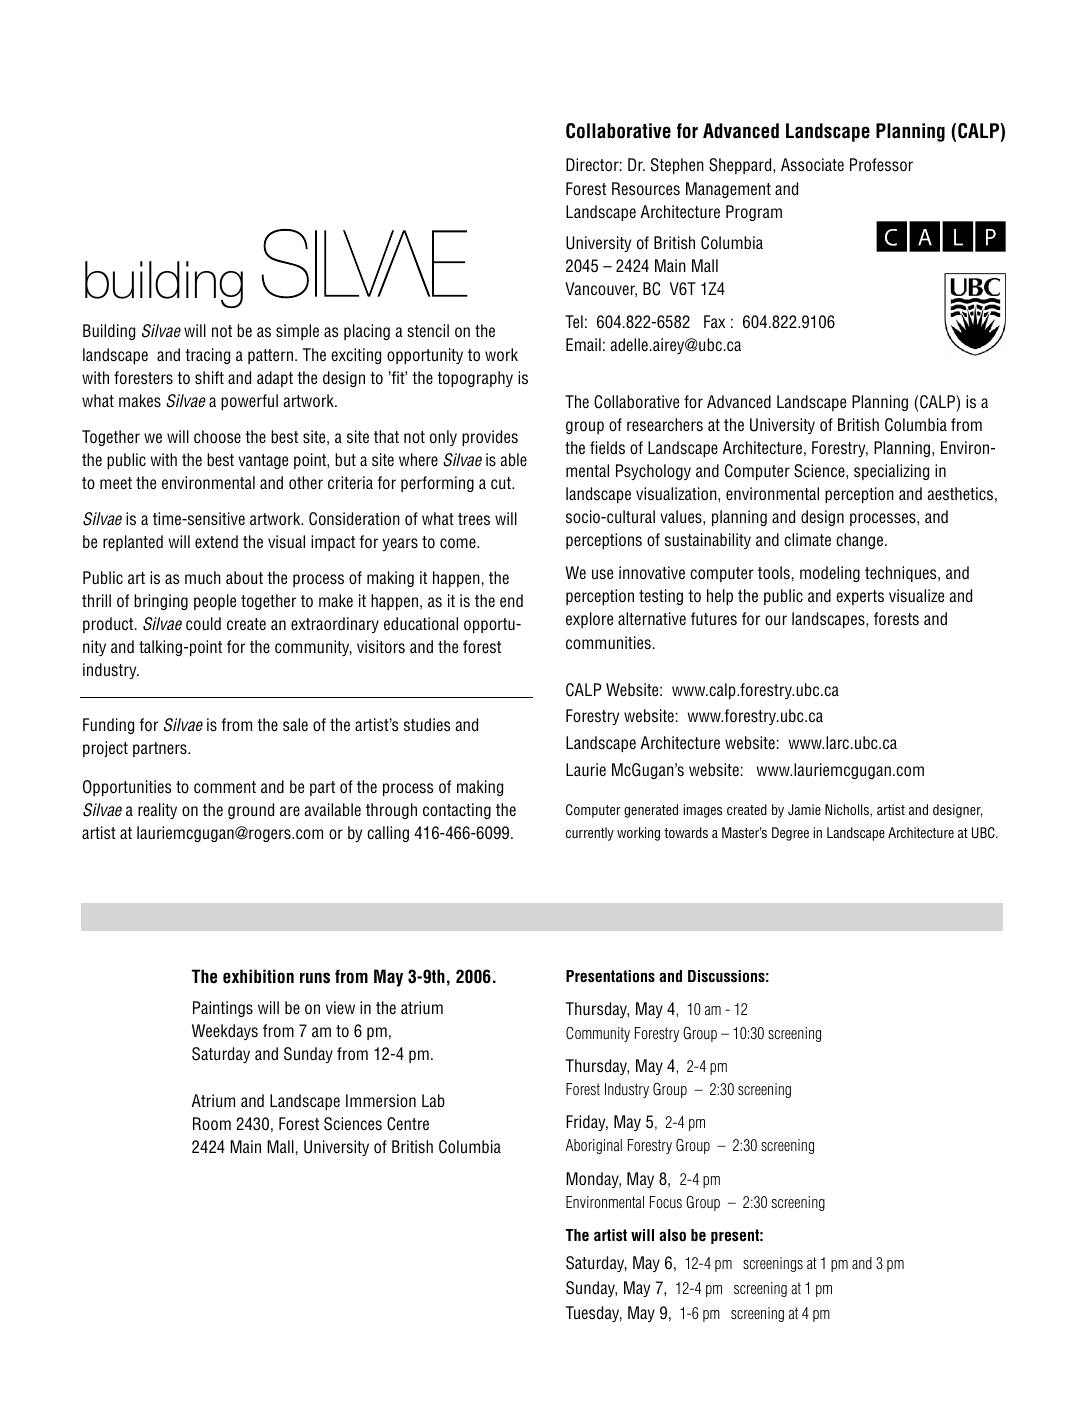 This screenshot has height=1406, width=1086. I want to click on Paintings, so click(223, 1009).
